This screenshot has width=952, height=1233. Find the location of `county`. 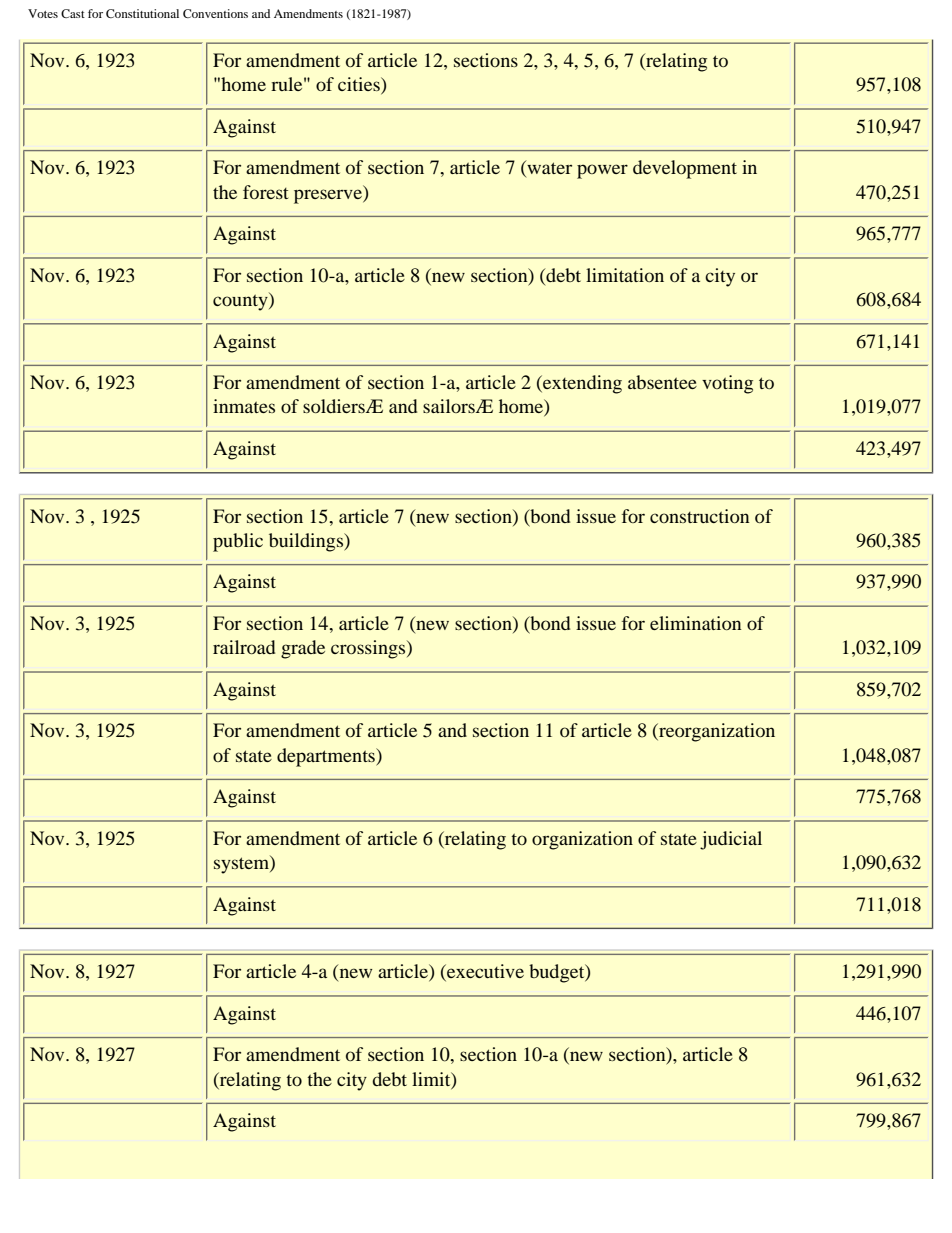

county is located at coordinates (241, 301).
